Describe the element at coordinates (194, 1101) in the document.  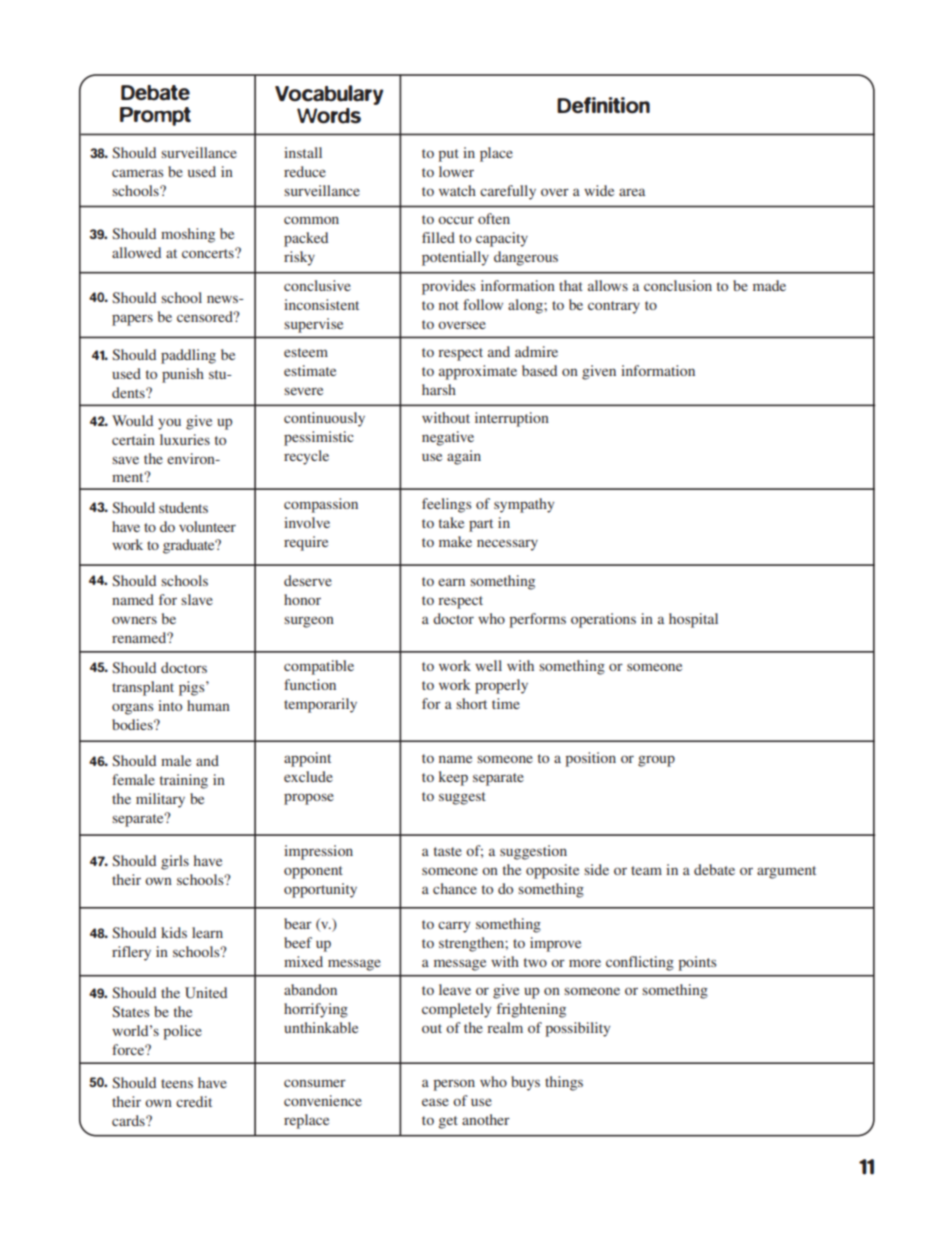
I see `credit` at that location.
